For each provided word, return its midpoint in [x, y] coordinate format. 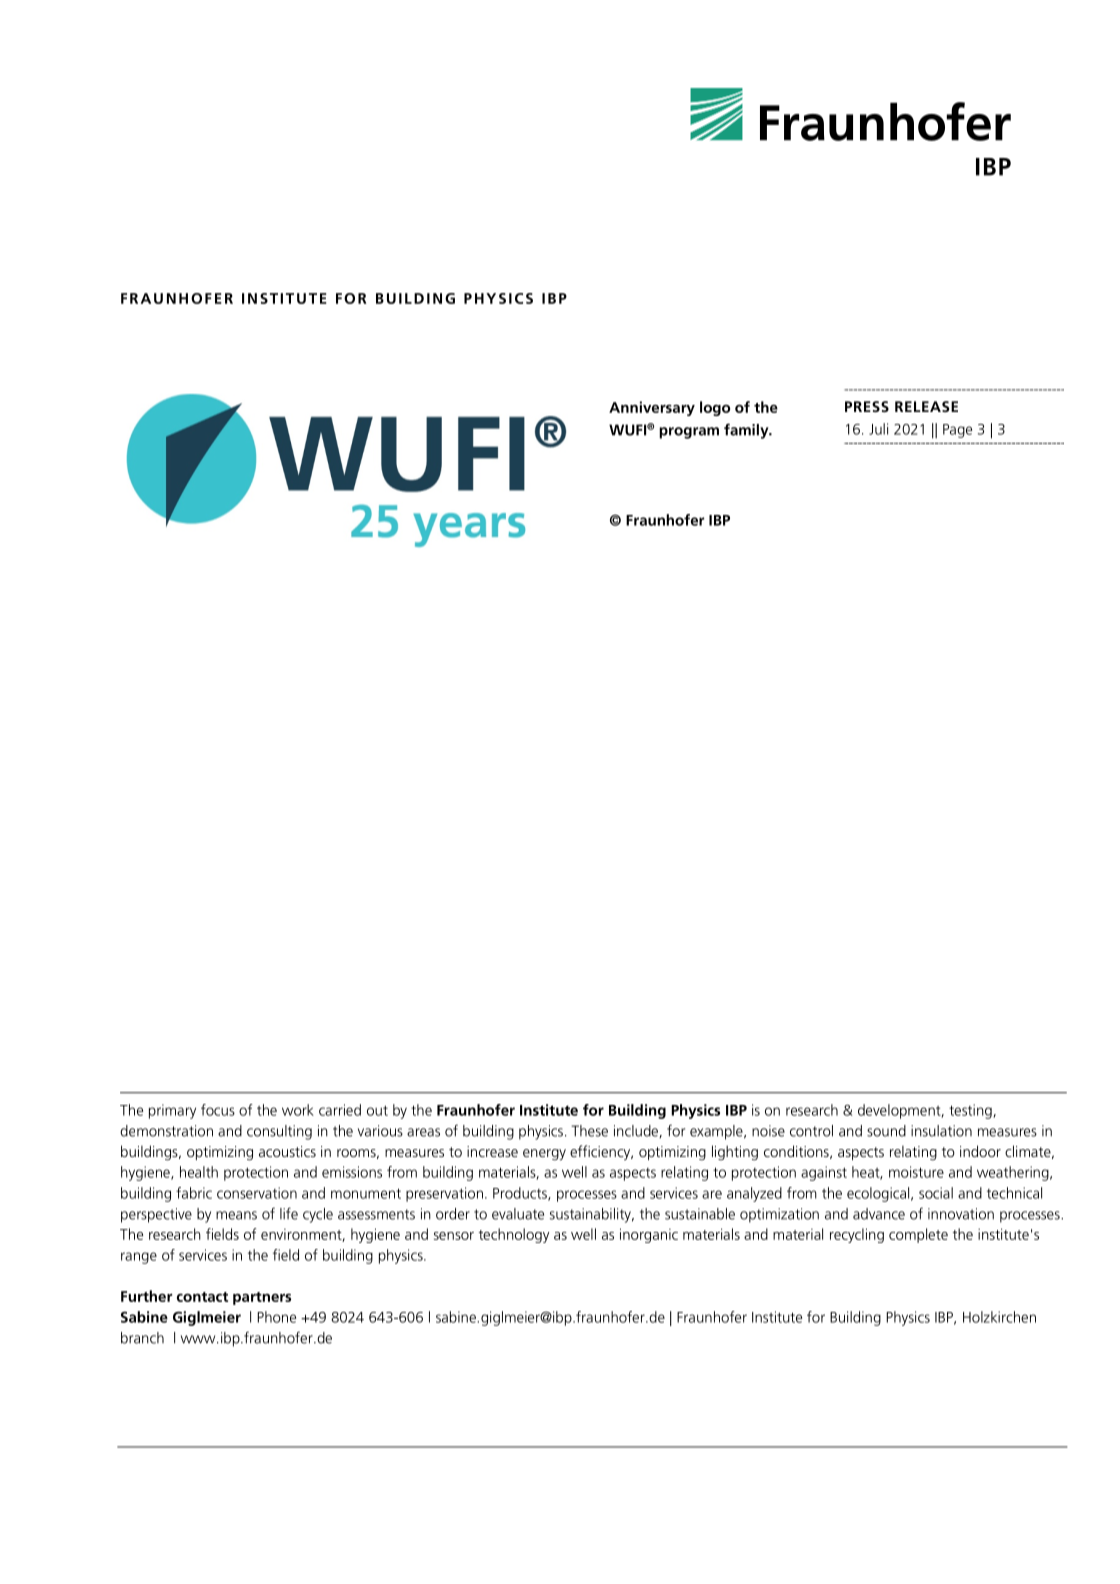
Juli [878, 429]
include [637, 1131]
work [298, 1110]
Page [957, 431]
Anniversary [652, 408]
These [589, 1131]
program [689, 433]
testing [971, 1111]
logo [715, 408]
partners [262, 1298]
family [747, 431]
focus [218, 1110]
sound [886, 1131]
